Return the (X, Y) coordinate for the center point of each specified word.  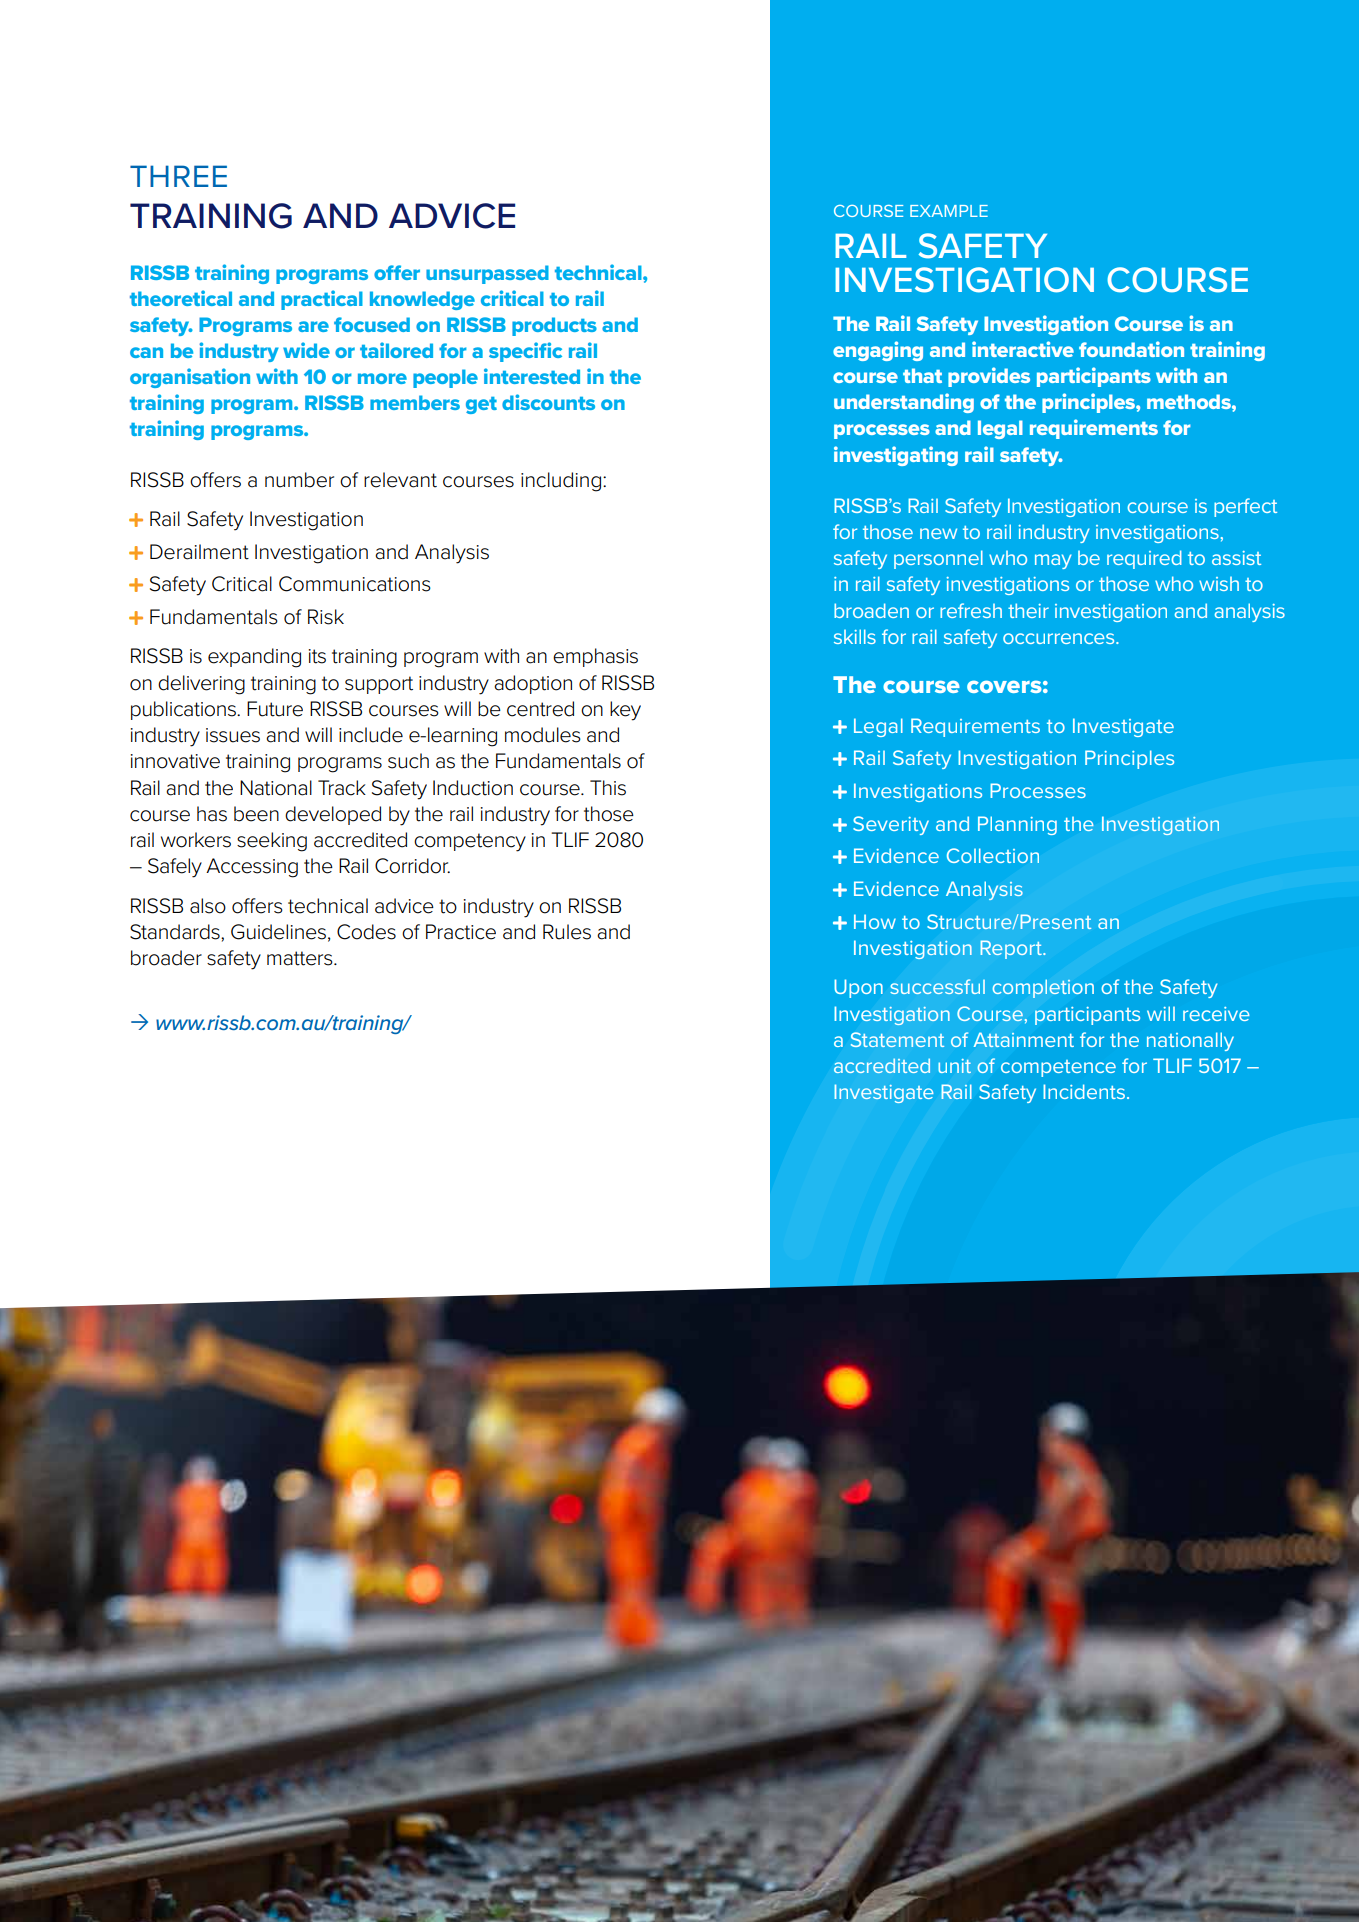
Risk (326, 617)
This (608, 788)
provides (989, 377)
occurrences (1060, 638)
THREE (178, 176)
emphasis (595, 657)
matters (301, 958)
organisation (190, 378)
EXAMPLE (949, 211)
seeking (272, 842)
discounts (548, 402)
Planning (1017, 825)
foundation (1131, 349)
